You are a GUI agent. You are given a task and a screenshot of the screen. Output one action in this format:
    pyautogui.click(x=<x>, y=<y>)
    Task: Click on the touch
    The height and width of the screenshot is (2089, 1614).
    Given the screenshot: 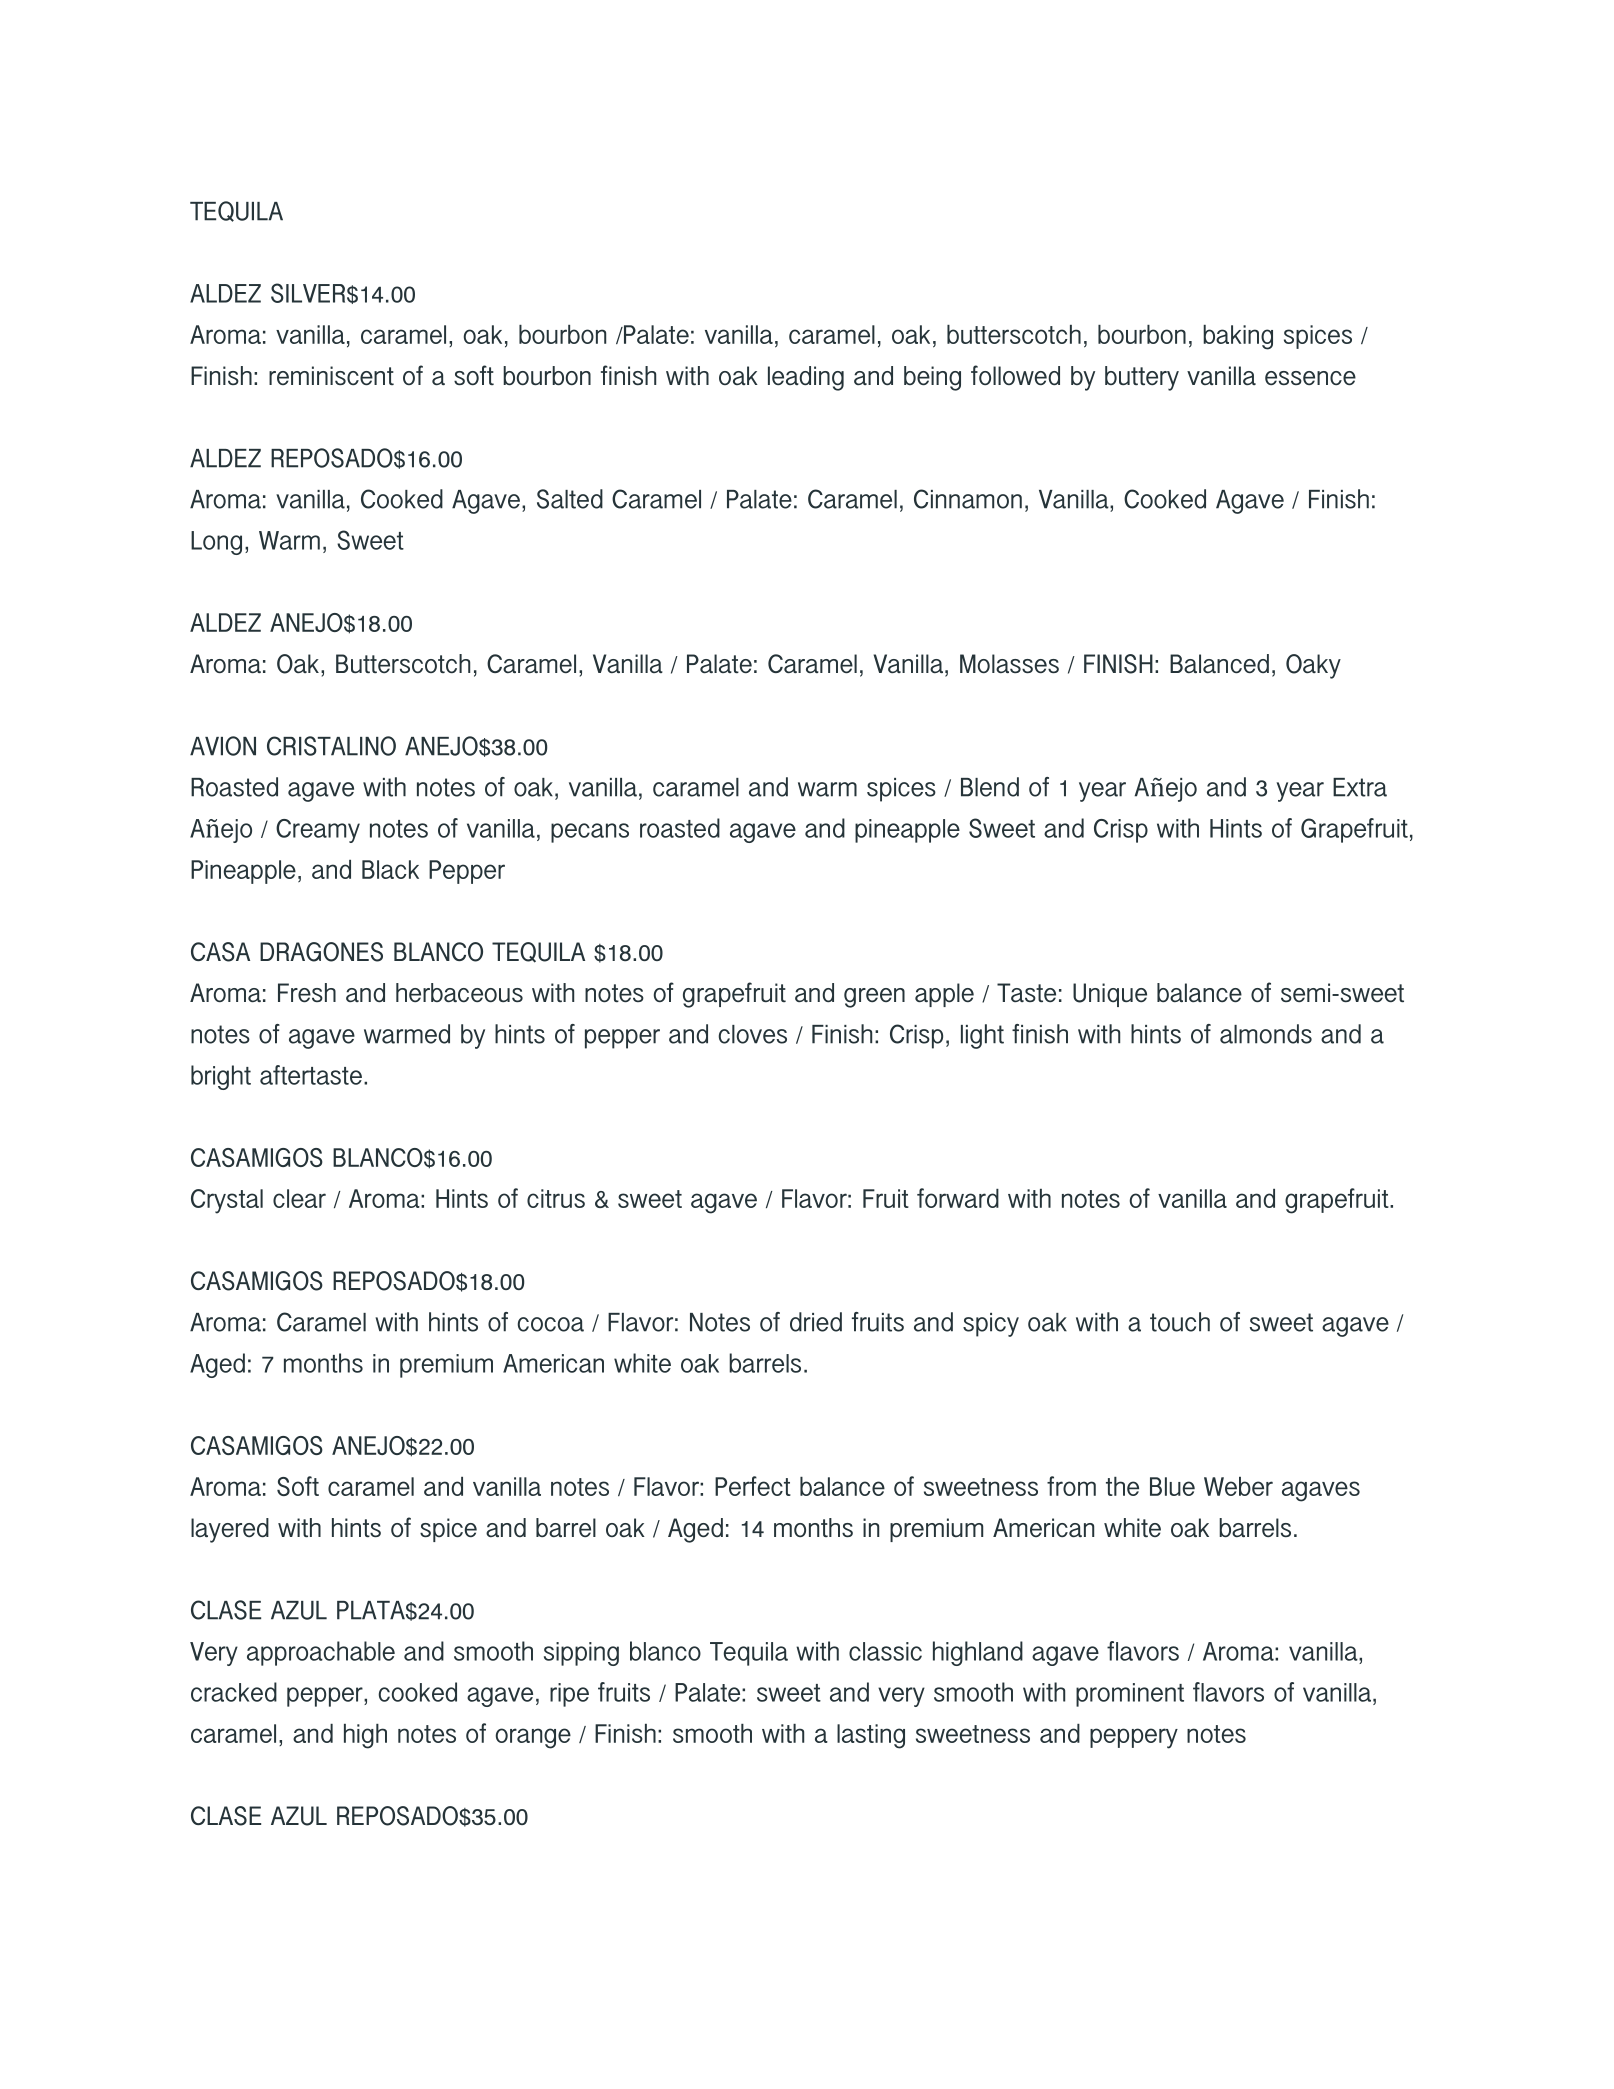 What is the action you would take?
    pyautogui.click(x=1180, y=1322)
